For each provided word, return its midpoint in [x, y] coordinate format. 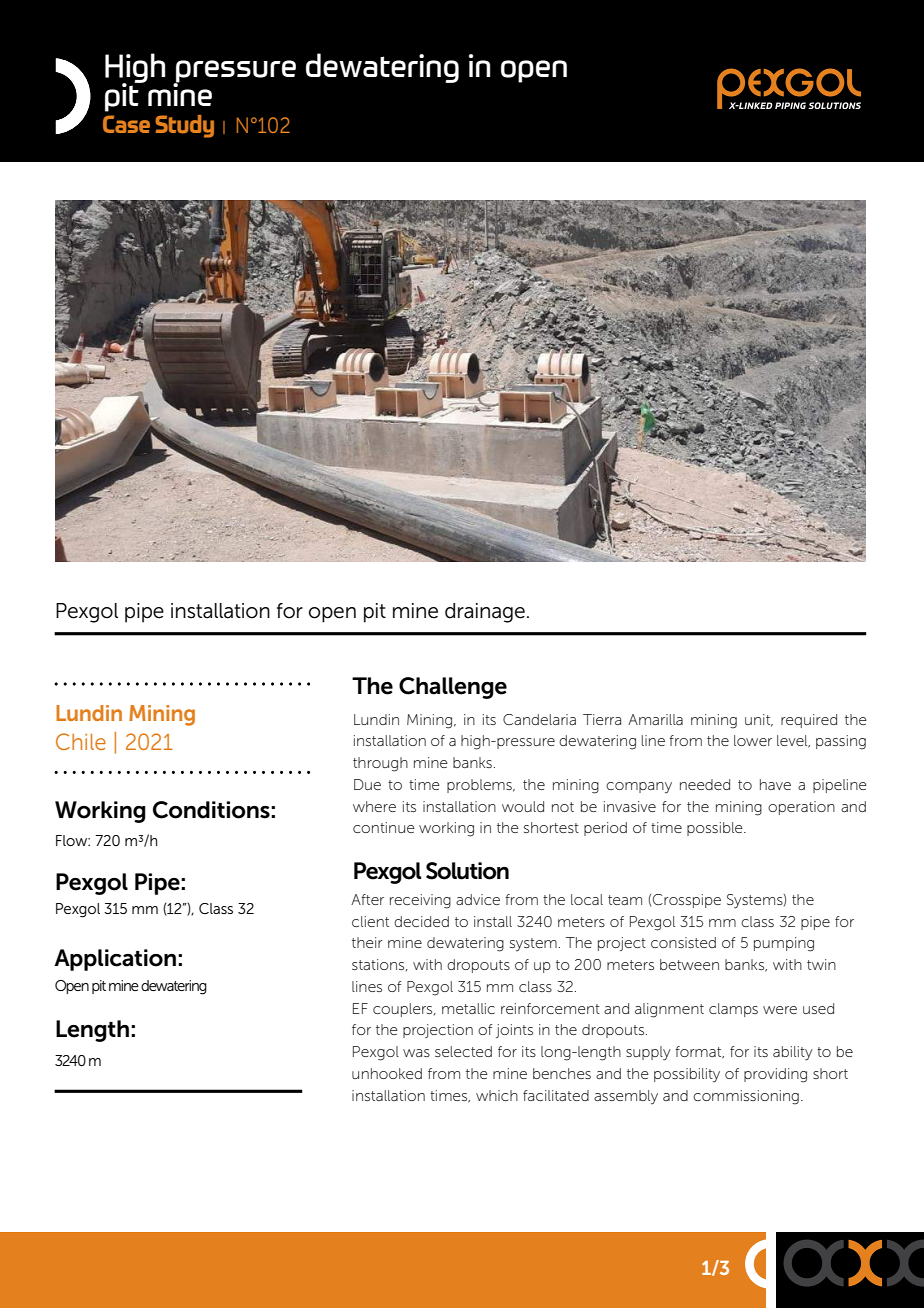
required [809, 721]
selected [463, 1051]
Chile [81, 741]
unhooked [387, 1073]
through [380, 764]
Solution [467, 871]
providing [775, 1075]
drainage [485, 613]
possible [716, 829]
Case [126, 124]
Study [184, 126]
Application [115, 960]
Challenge [453, 688]
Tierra [602, 719]
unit [759, 720]
